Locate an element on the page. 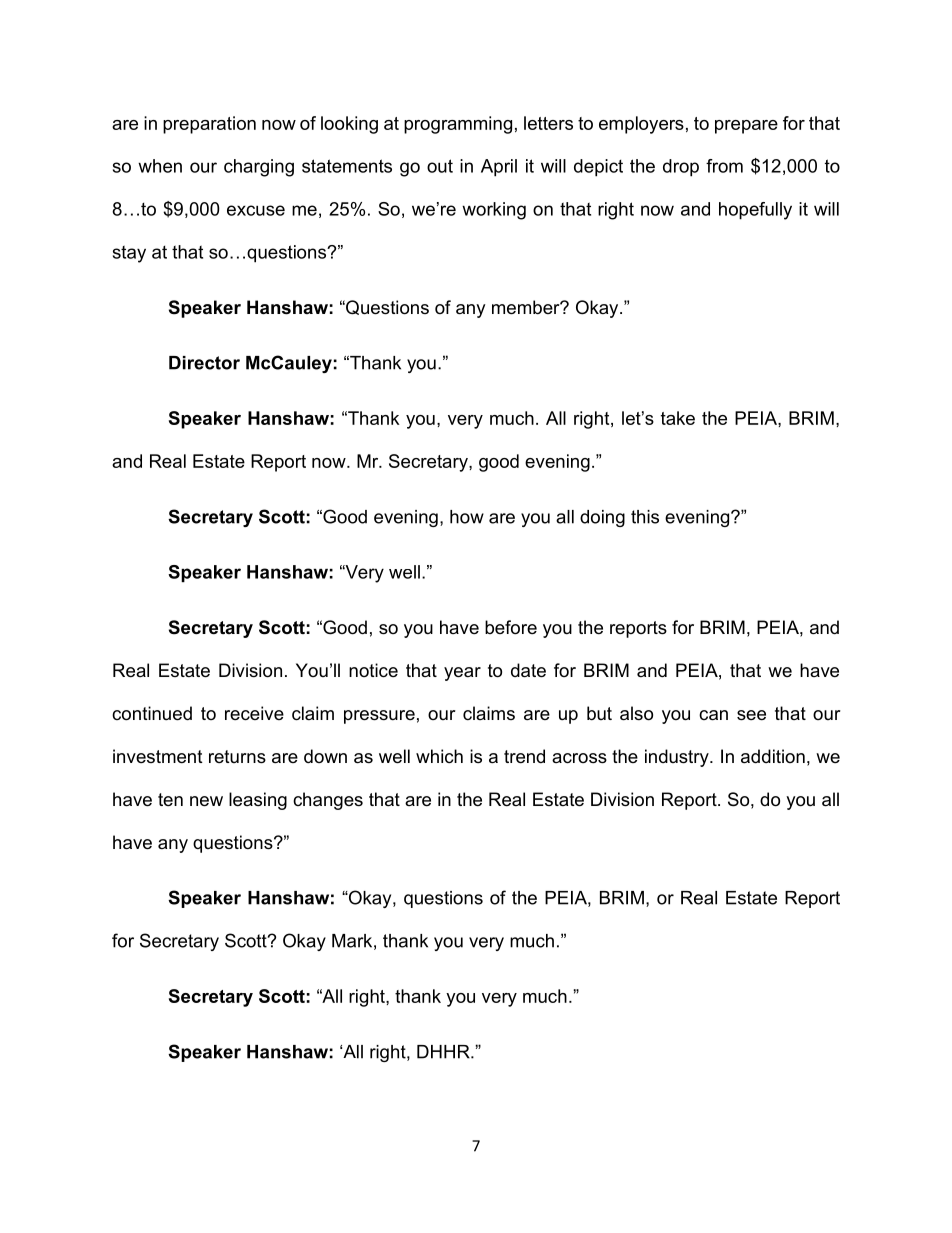  can is located at coordinates (713, 715).
